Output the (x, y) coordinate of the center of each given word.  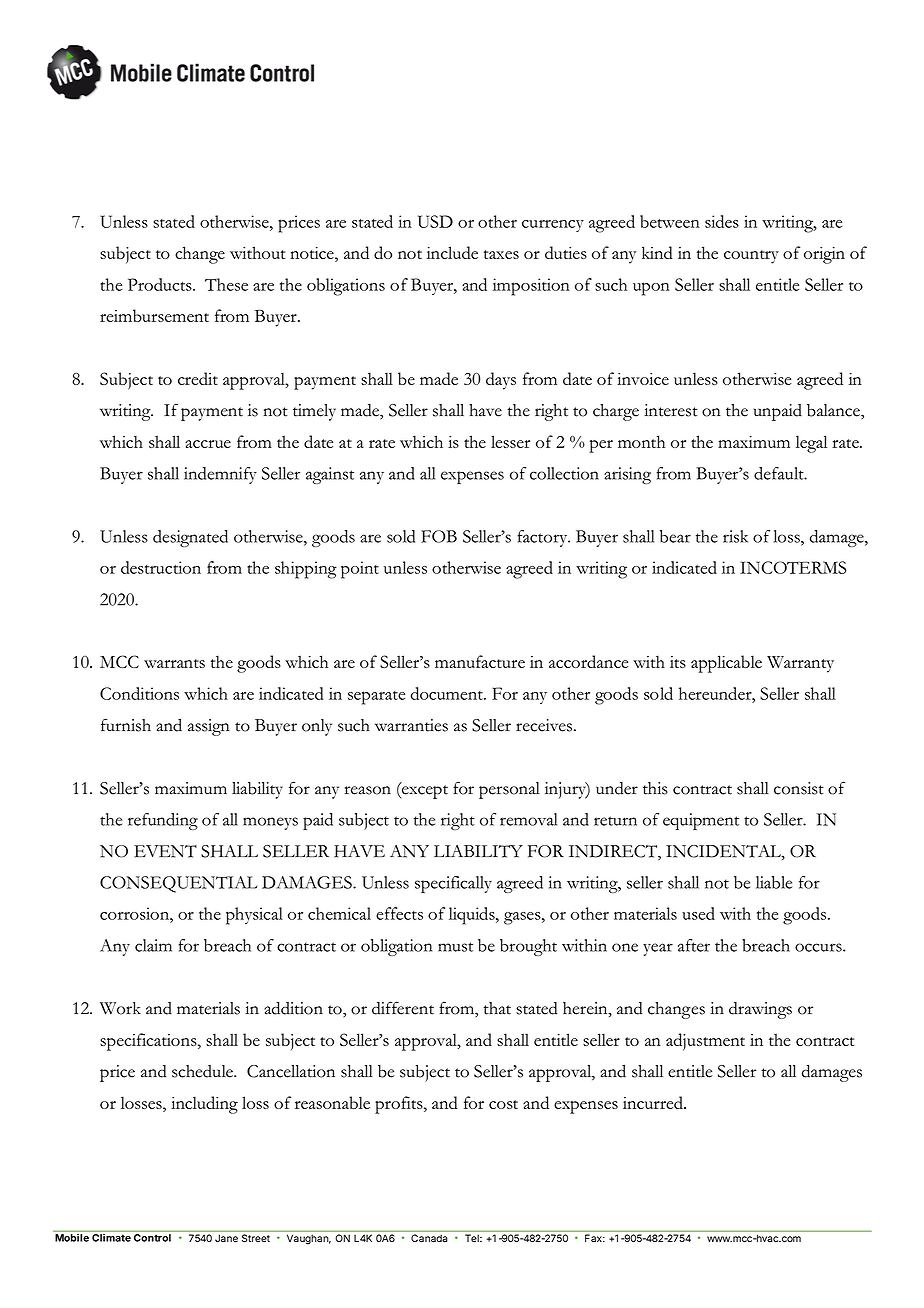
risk (735, 536)
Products (161, 284)
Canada (429, 1238)
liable (774, 882)
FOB (439, 536)
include (452, 252)
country (751, 257)
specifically (453, 884)
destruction (161, 567)
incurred (654, 1102)
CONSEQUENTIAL (178, 884)
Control (152, 1238)
